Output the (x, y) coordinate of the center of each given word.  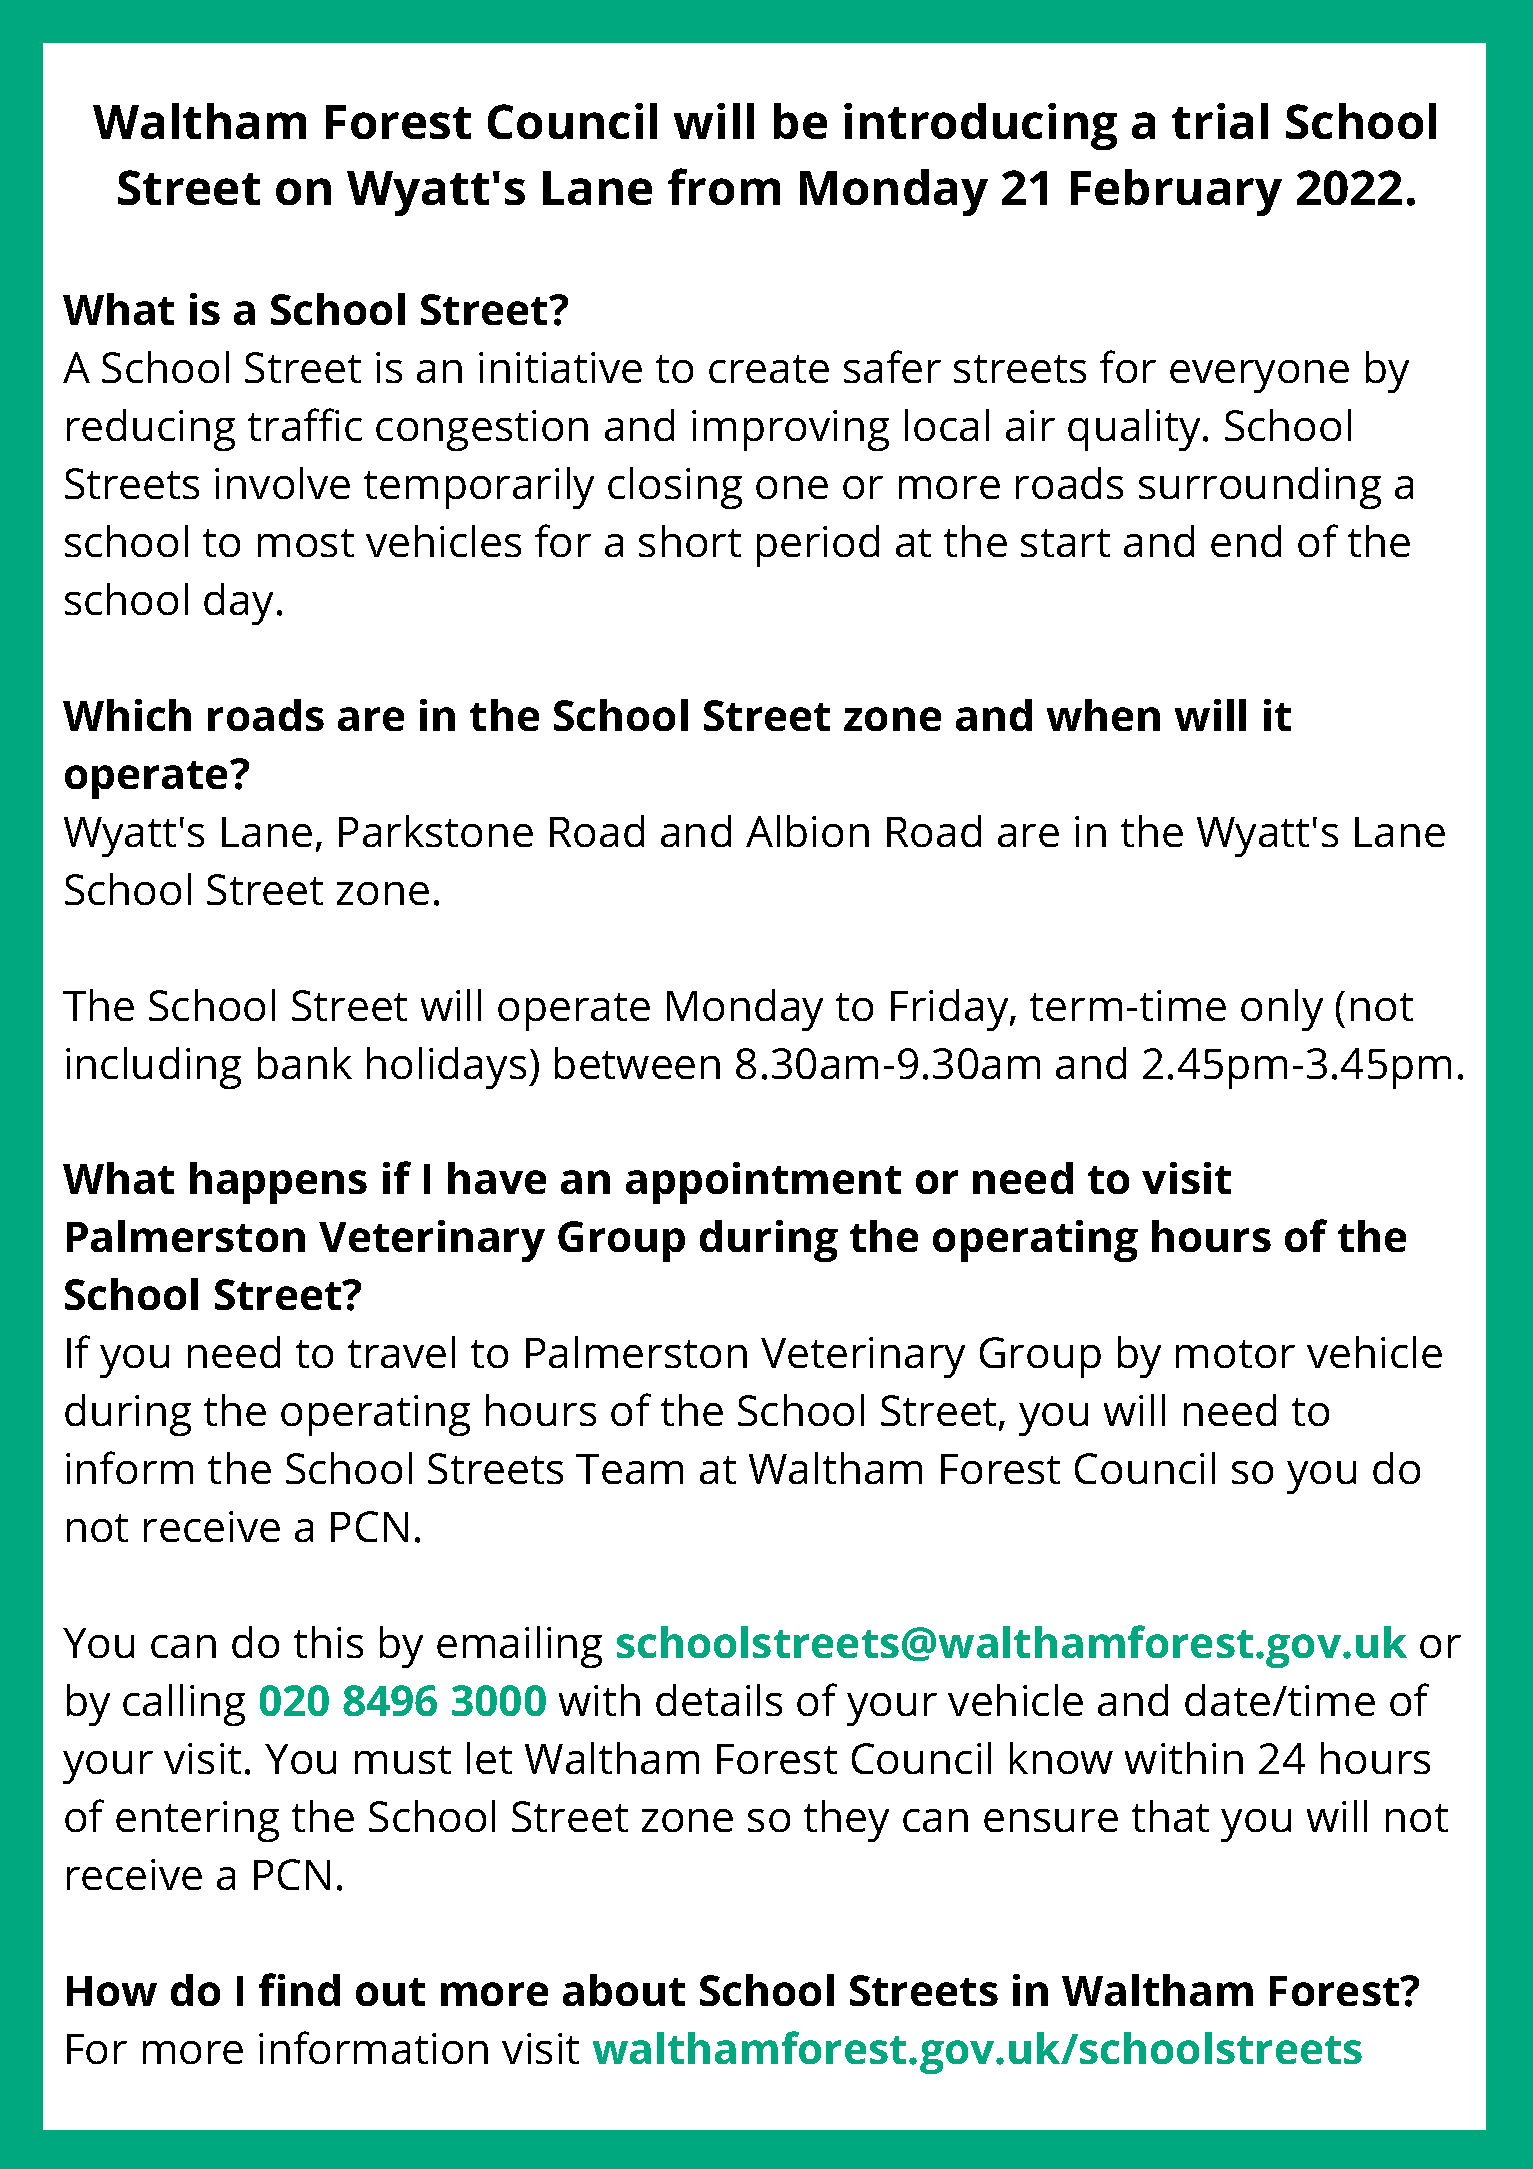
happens (278, 1183)
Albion (807, 831)
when (1103, 715)
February (1176, 192)
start (1065, 543)
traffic (305, 424)
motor (1235, 1354)
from (724, 186)
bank (305, 1063)
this (328, 1642)
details (719, 1700)
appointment (763, 1183)
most (306, 543)
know (1061, 1758)
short (690, 541)
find (299, 1989)
